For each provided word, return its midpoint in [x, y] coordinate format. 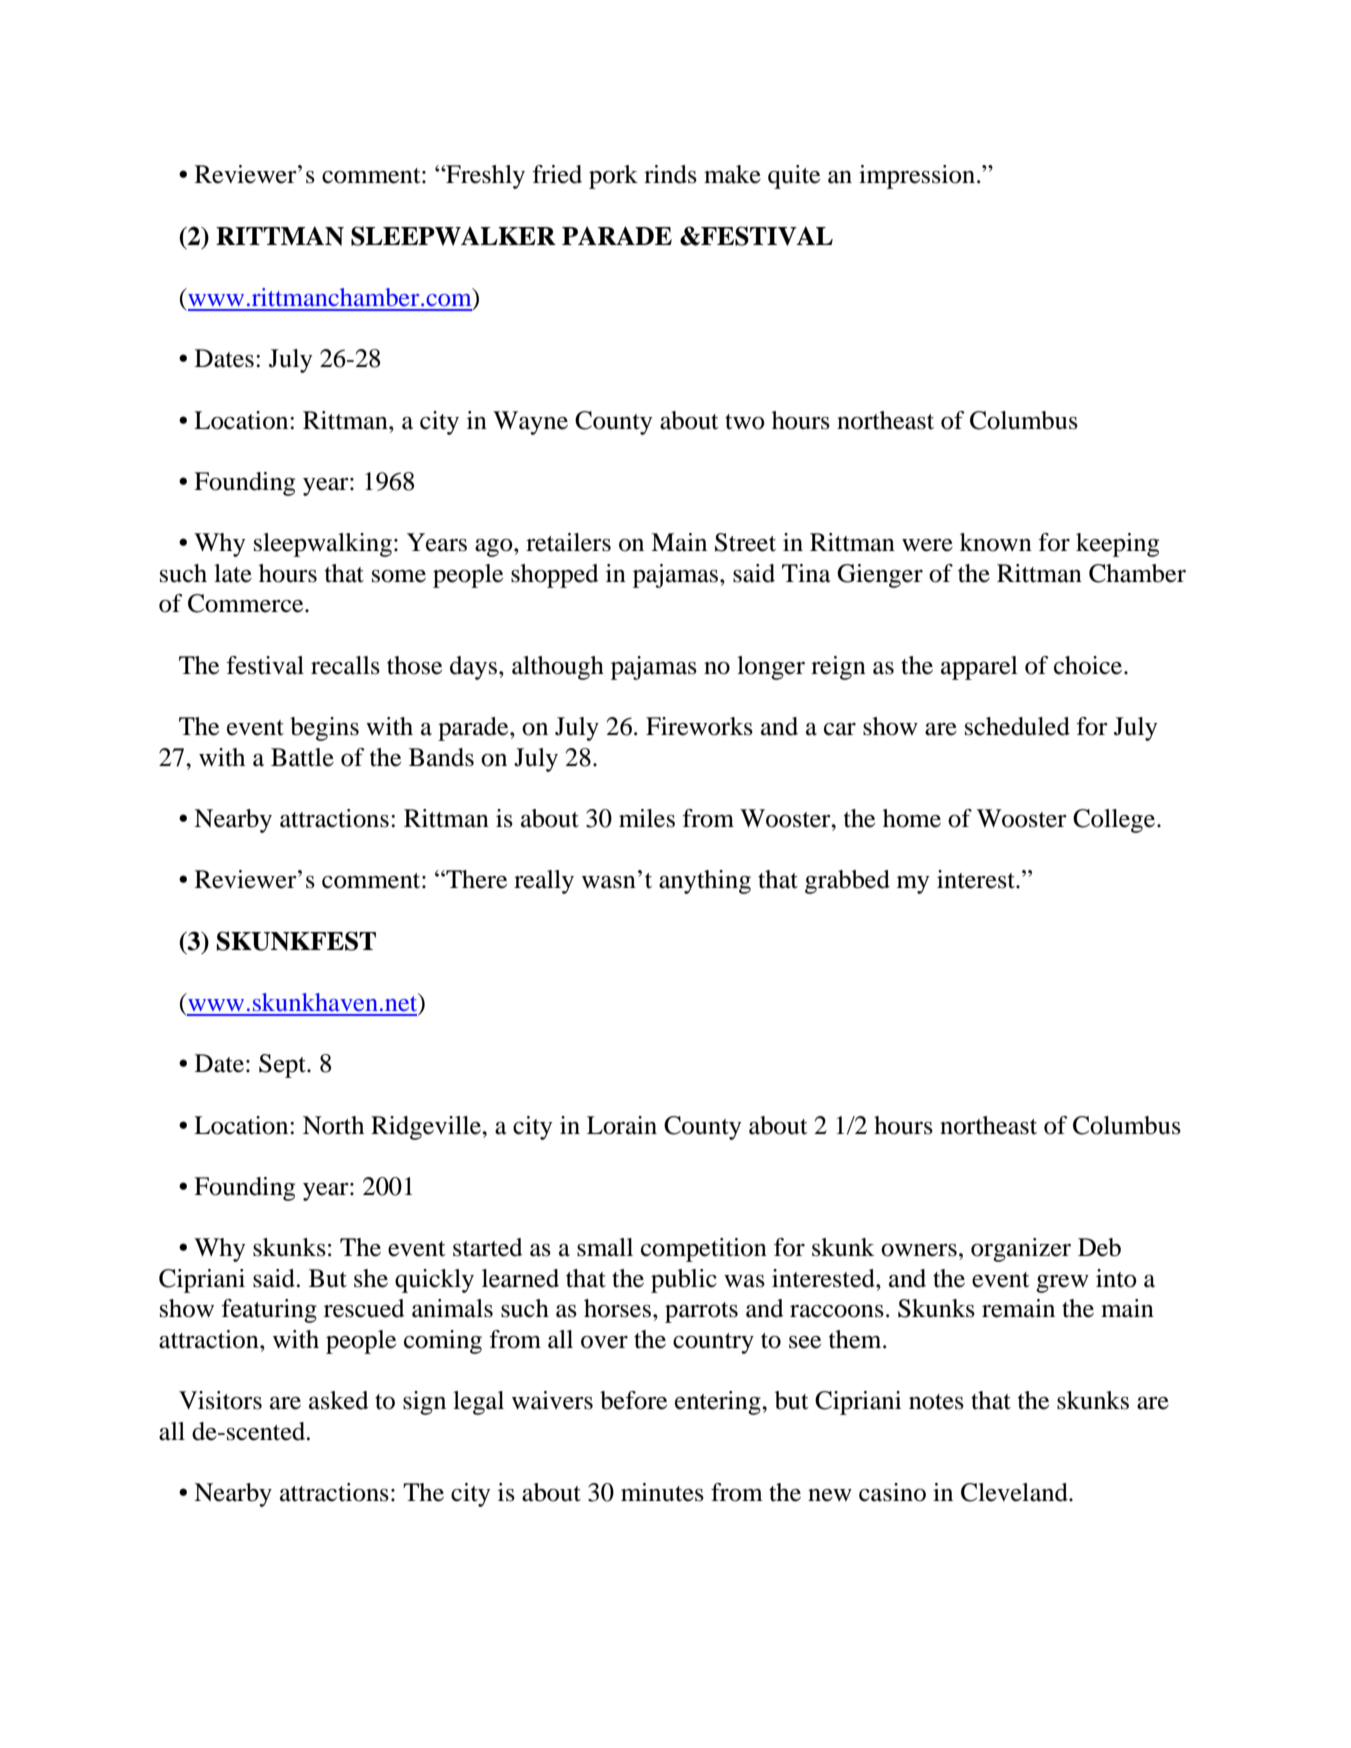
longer [771, 668]
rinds [670, 174]
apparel [979, 668]
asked [339, 1400]
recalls [345, 665]
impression [917, 177]
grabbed [847, 882]
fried [557, 174]
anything [705, 882]
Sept [283, 1066]
